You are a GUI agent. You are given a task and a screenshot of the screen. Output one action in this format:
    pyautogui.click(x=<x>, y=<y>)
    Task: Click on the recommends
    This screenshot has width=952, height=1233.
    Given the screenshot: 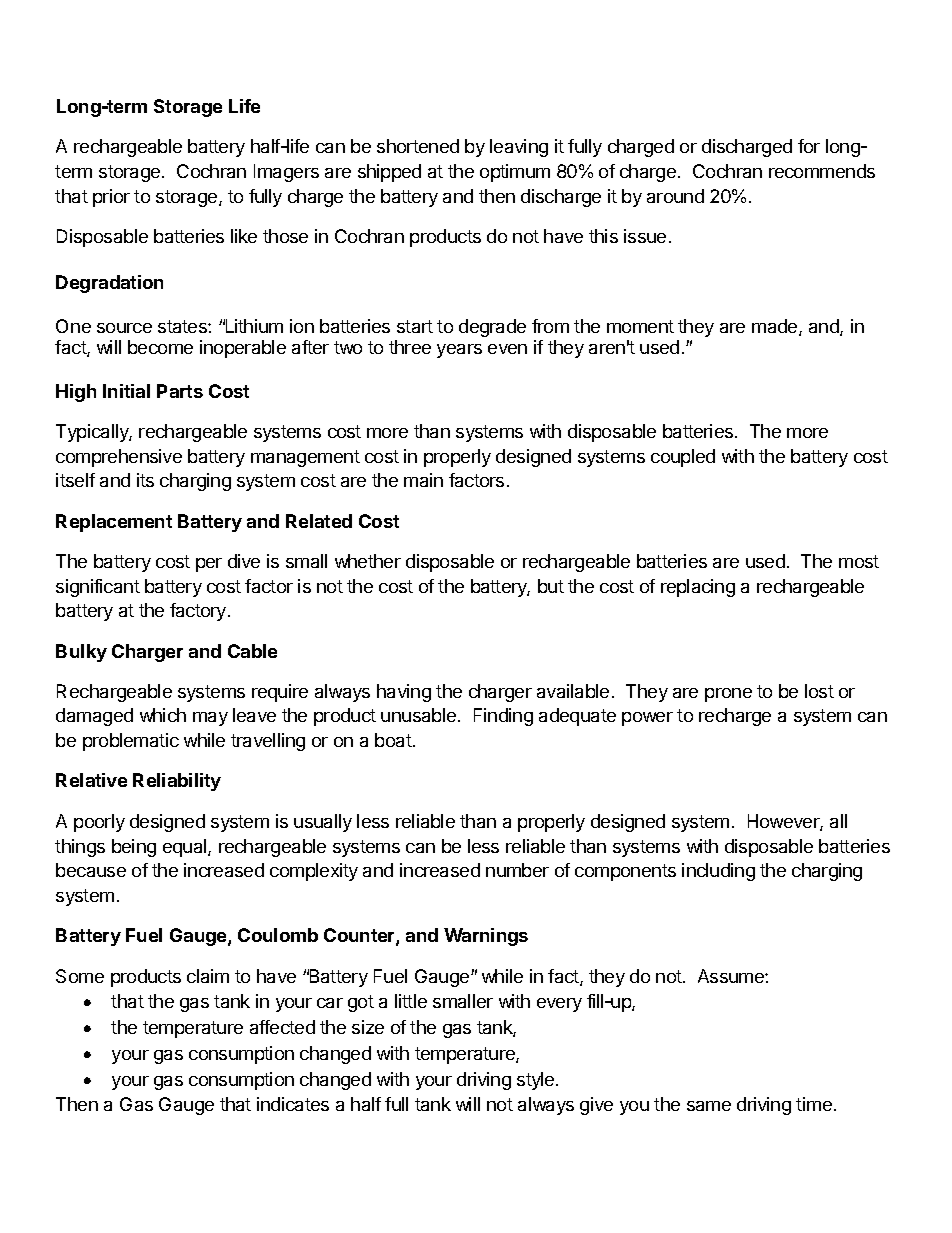 What is the action you would take?
    pyautogui.click(x=822, y=171)
